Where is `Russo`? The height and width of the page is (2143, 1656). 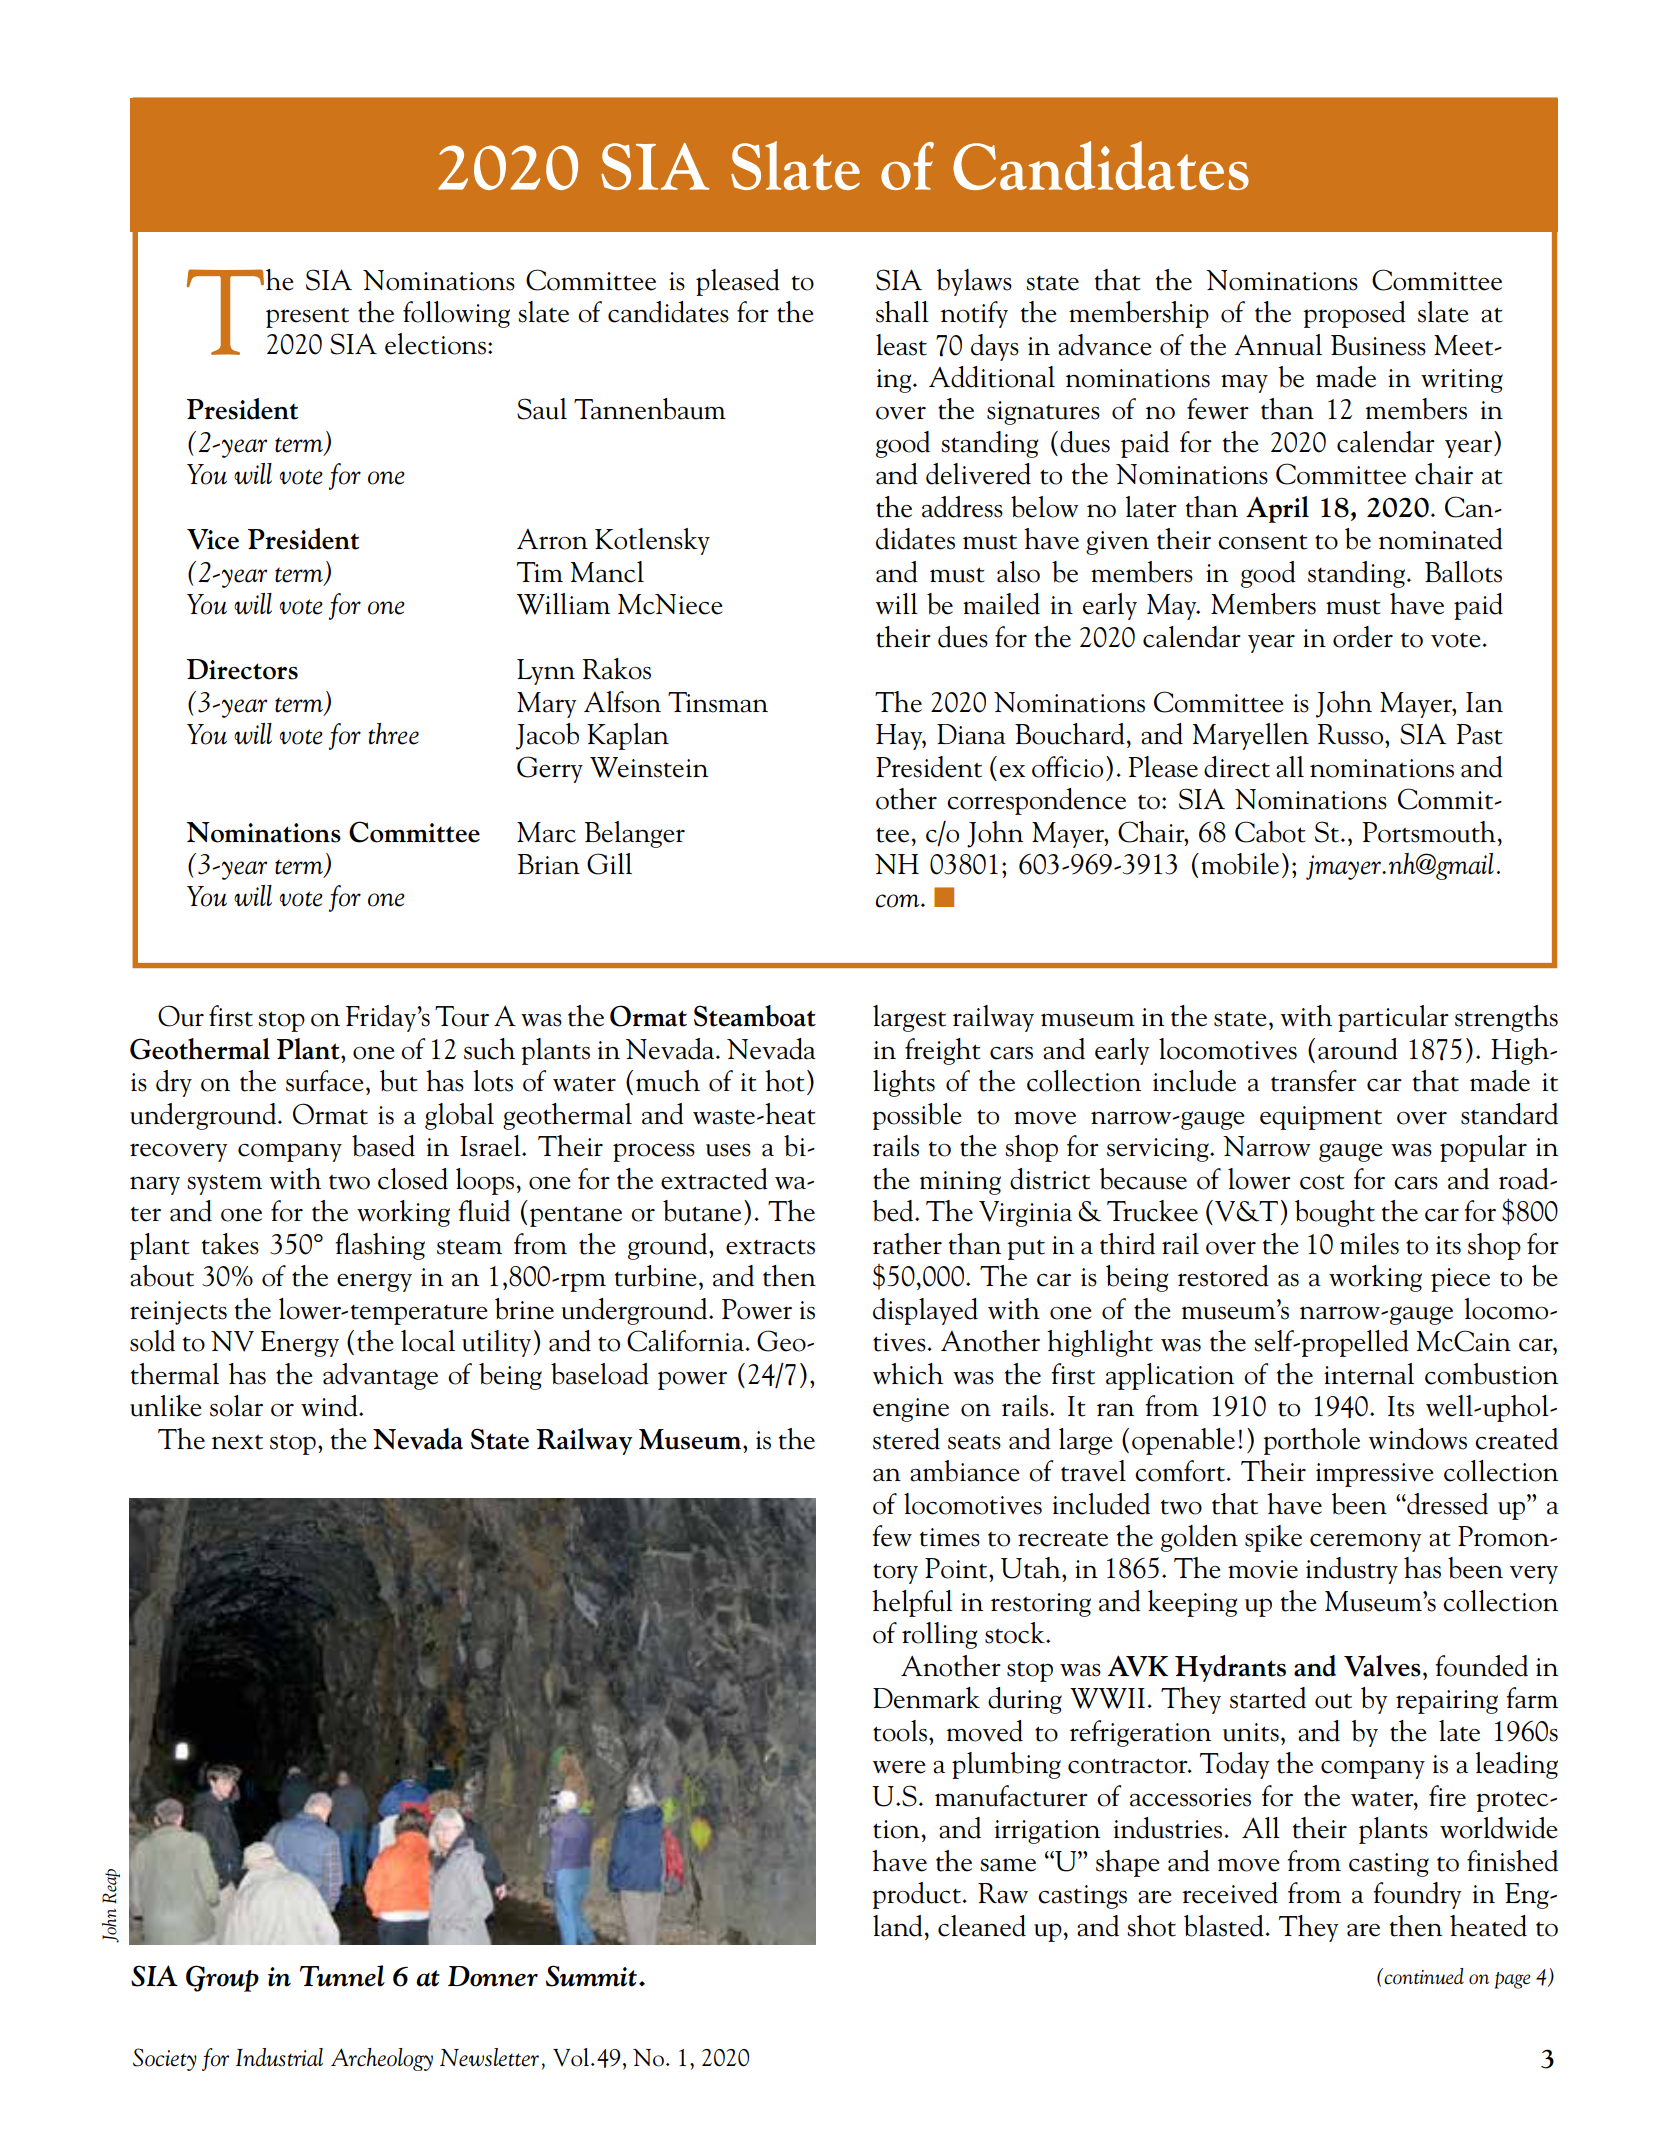
Russo is located at coordinates (1351, 734).
